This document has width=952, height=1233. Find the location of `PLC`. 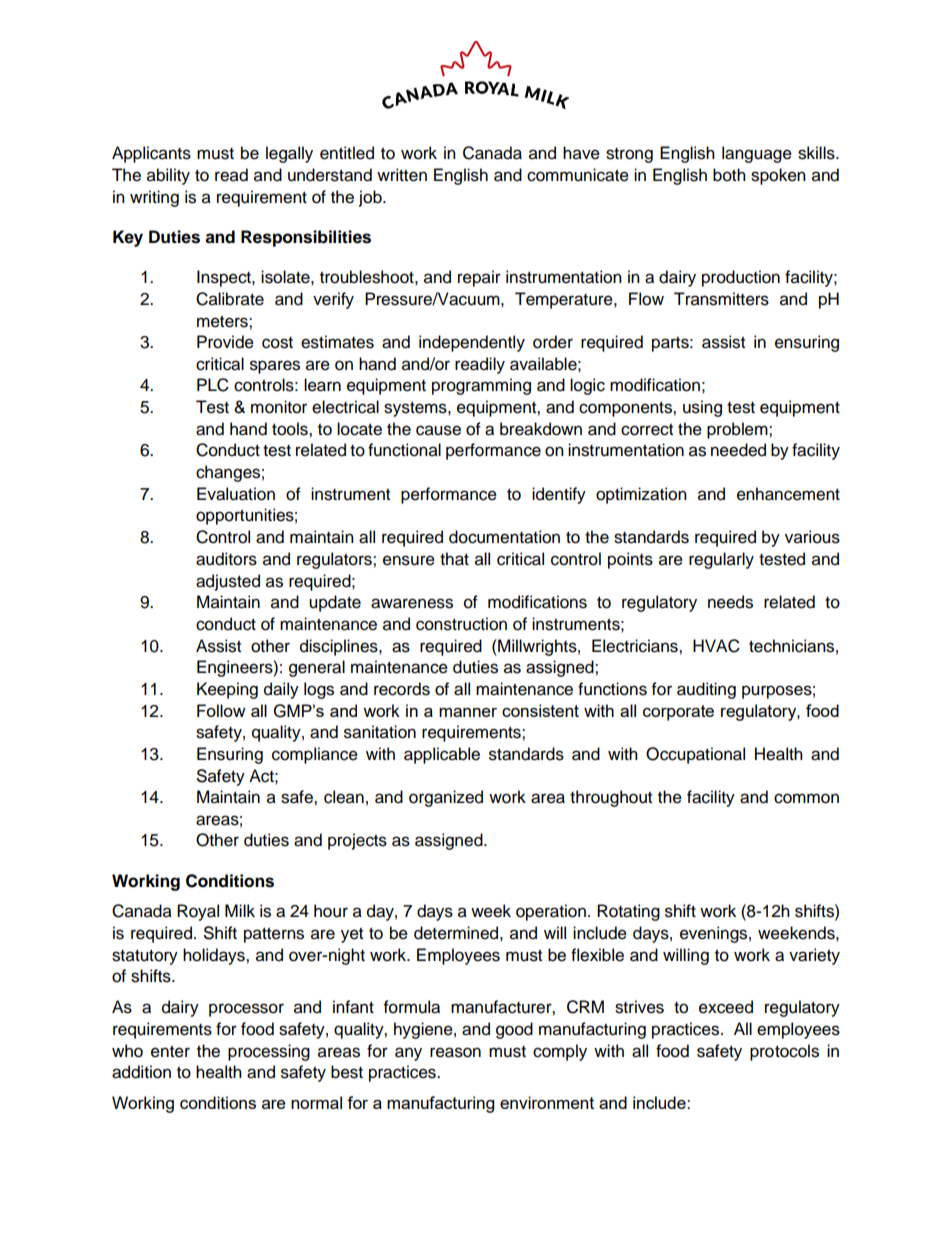

PLC is located at coordinates (213, 385).
